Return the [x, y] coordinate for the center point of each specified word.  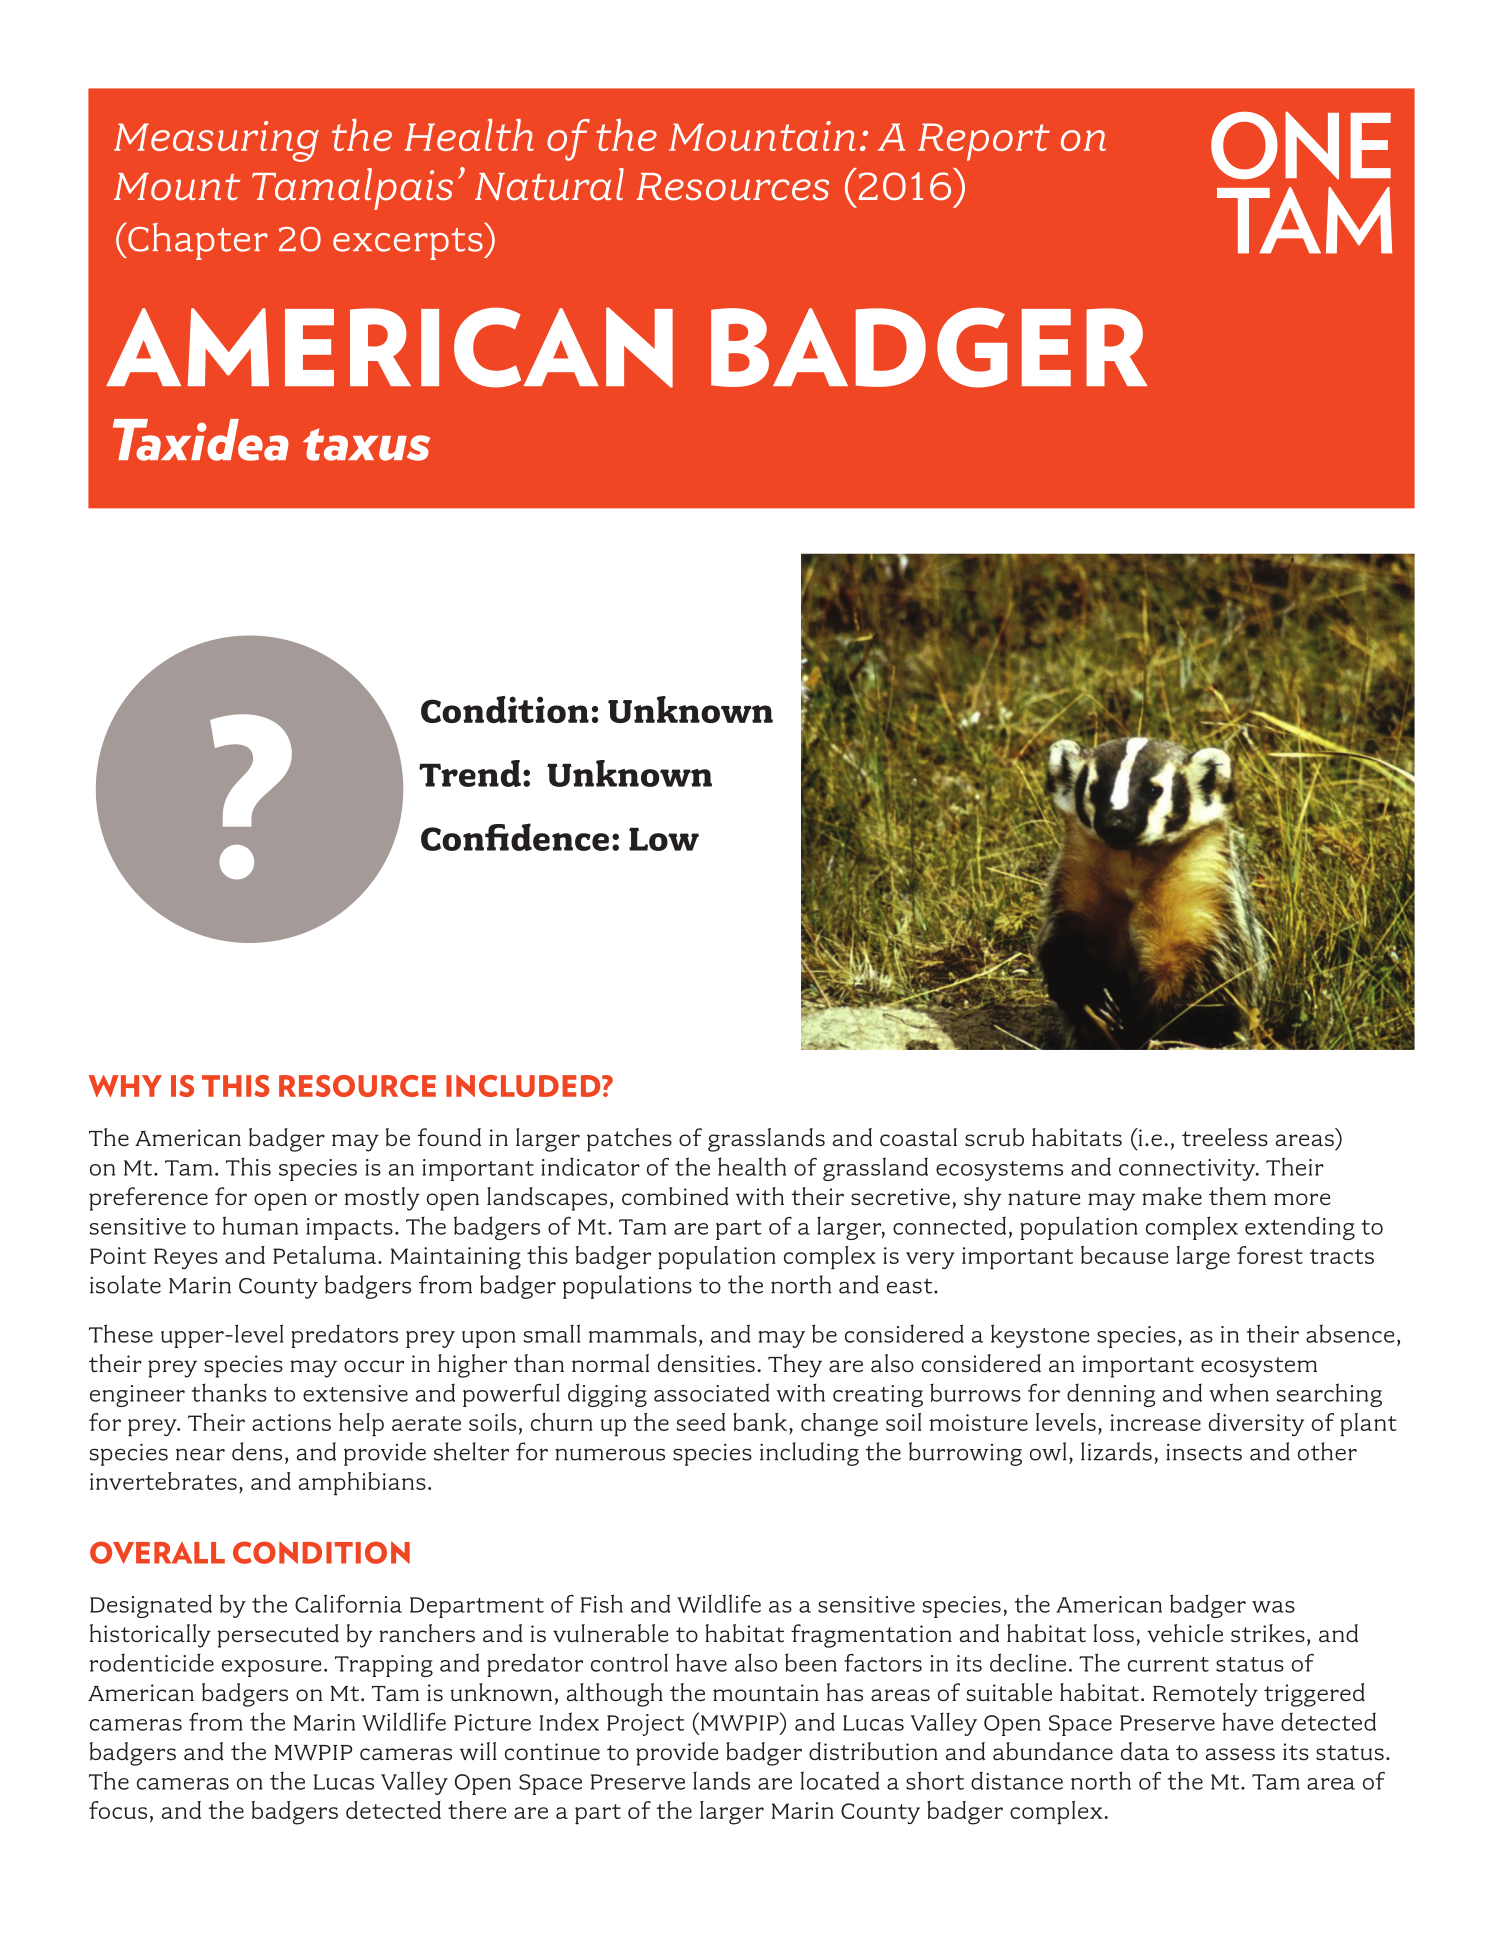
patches [629, 1140]
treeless [1225, 1137]
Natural [549, 184]
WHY [125, 1086]
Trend [470, 773]
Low [664, 839]
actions [291, 1422]
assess [1240, 1754]
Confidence [515, 837]
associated [712, 1392]
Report [984, 142]
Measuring [216, 141]
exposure [271, 1668]
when [1239, 1392]
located [840, 1780]
